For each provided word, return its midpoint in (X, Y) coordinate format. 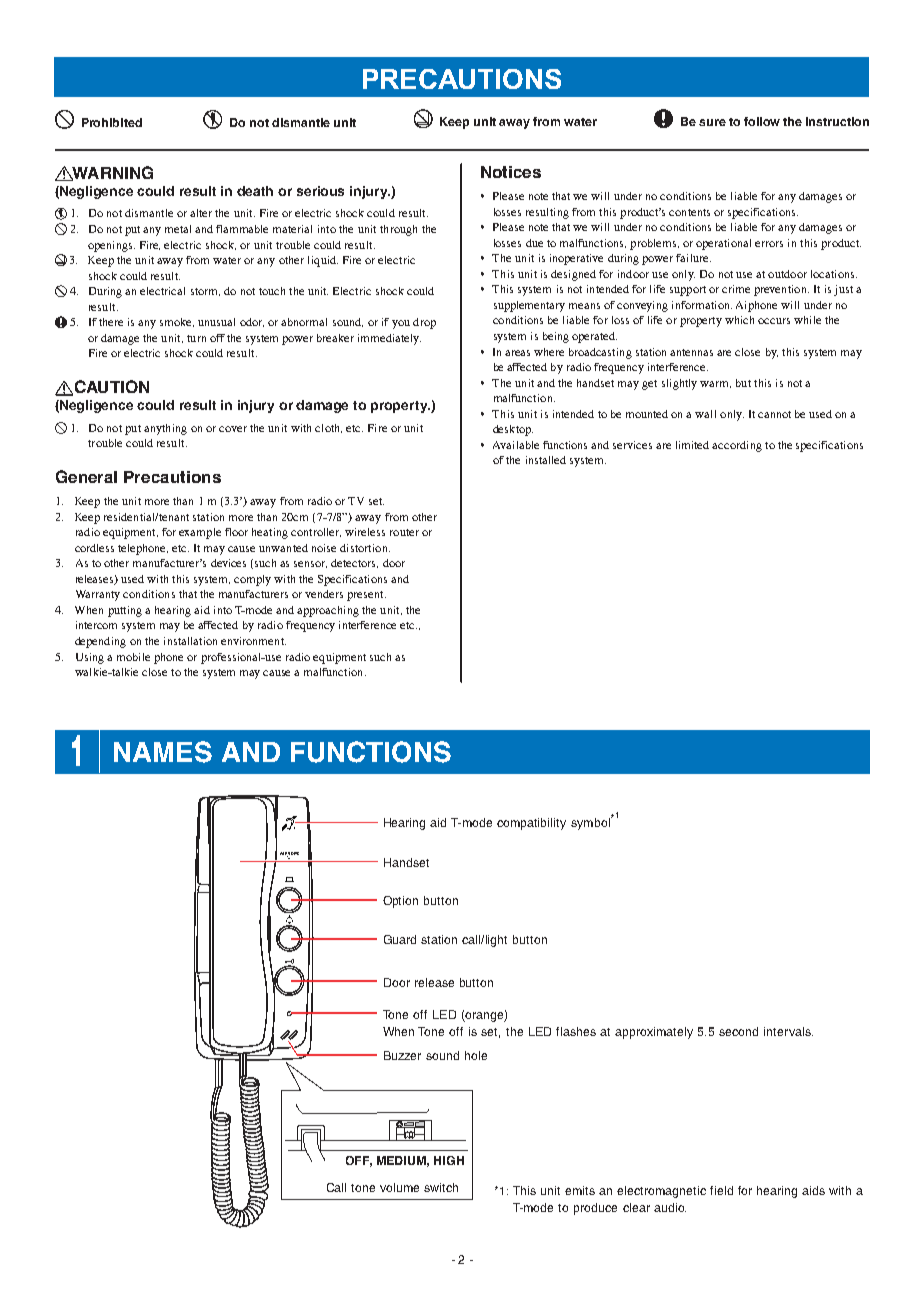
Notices (511, 172)
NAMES (163, 752)
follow (762, 121)
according (737, 446)
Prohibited (112, 122)
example (200, 533)
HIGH (449, 1160)
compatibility (531, 824)
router (404, 532)
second (738, 1031)
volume (399, 1187)
